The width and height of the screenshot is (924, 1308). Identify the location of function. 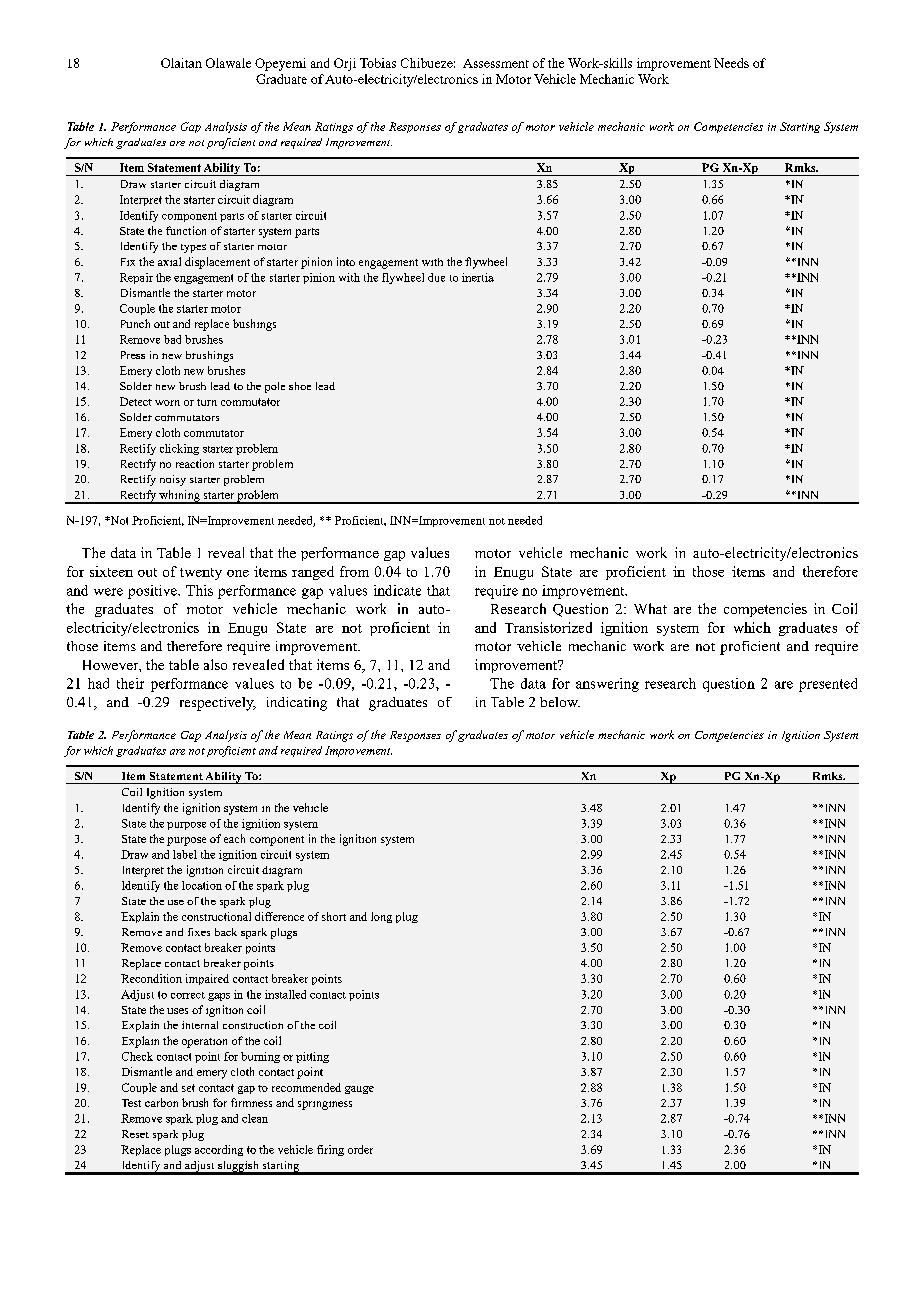
(186, 230).
